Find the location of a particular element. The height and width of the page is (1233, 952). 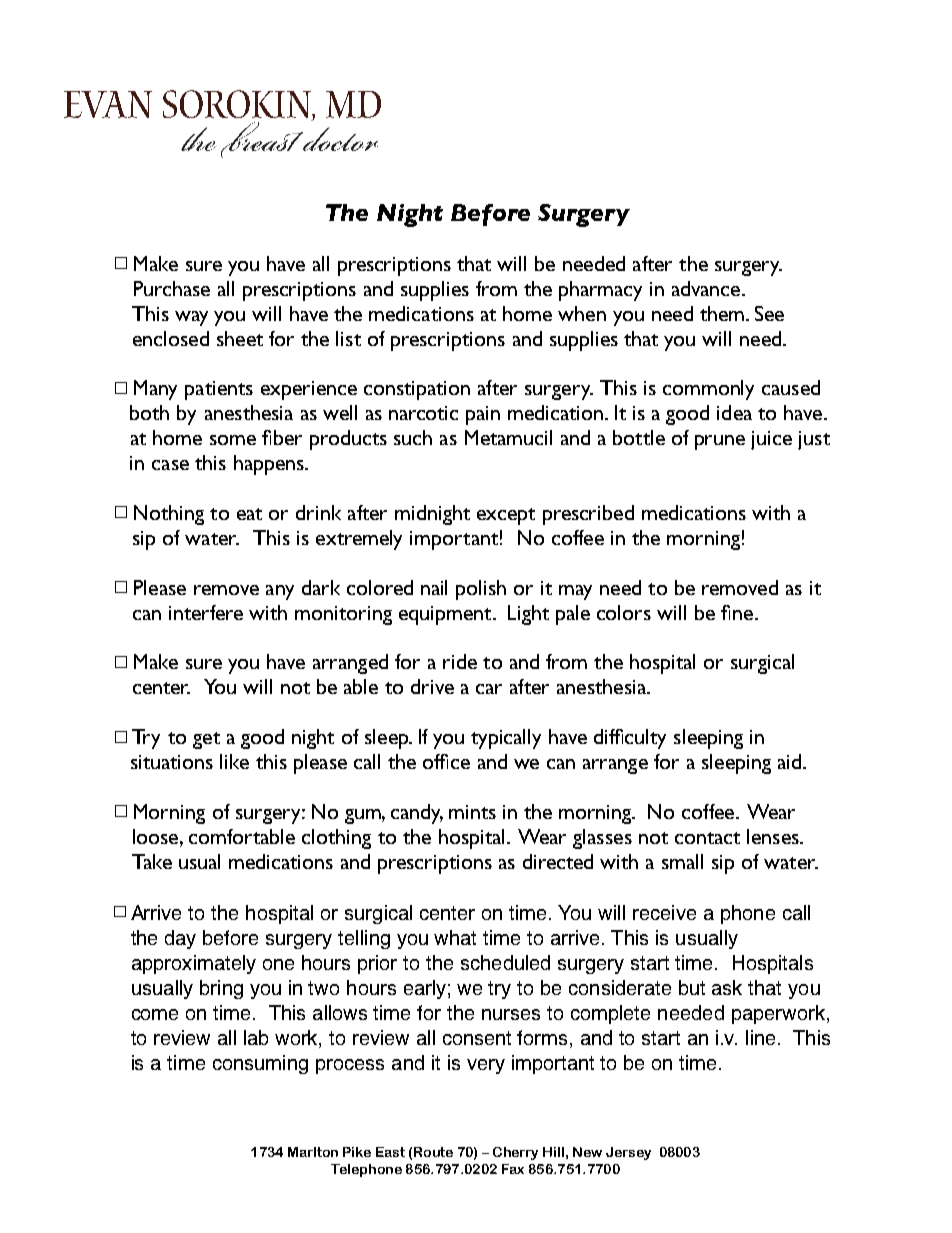

them is located at coordinates (722, 313).
